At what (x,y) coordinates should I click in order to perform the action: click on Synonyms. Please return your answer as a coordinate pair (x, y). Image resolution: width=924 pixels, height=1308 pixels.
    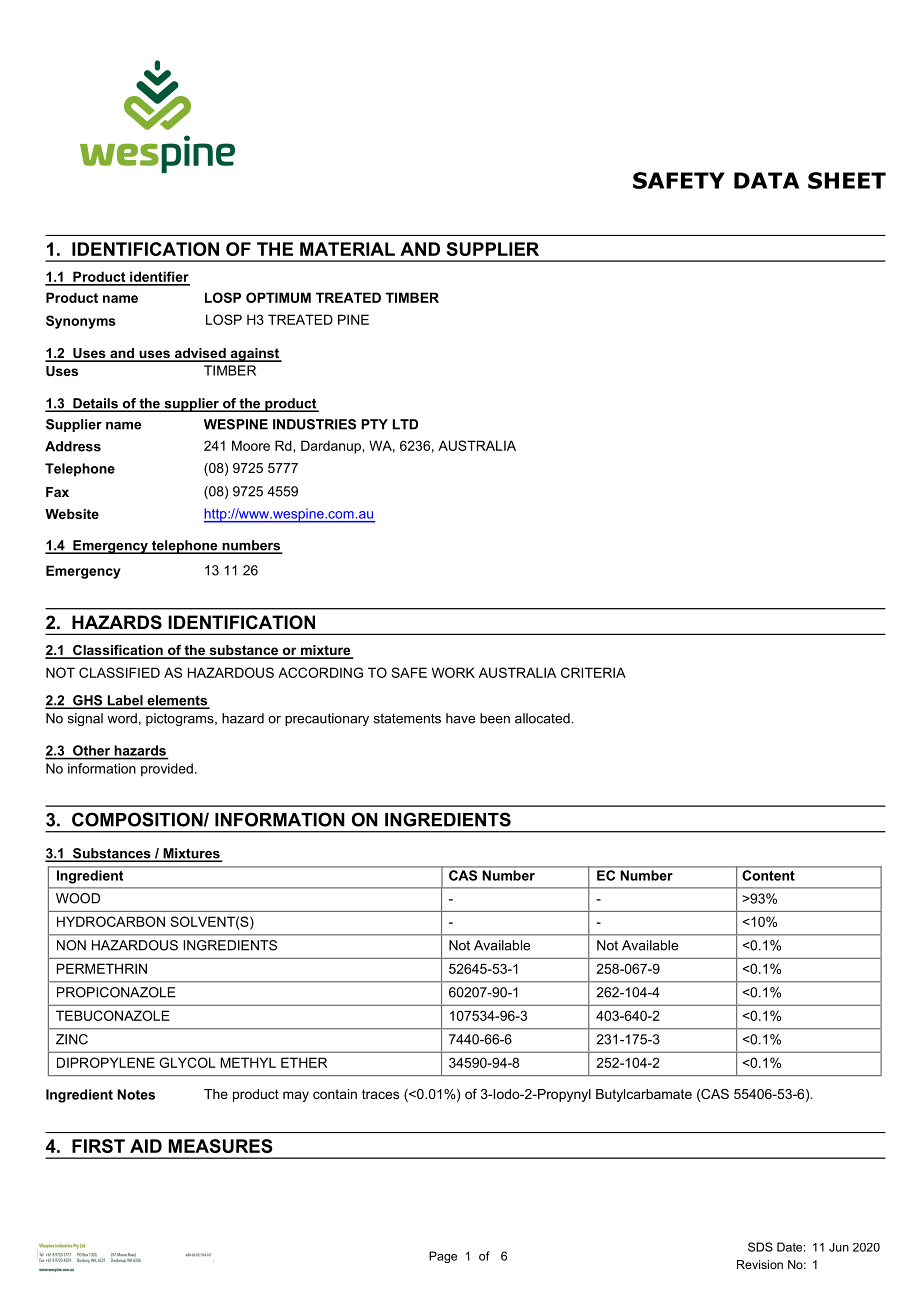
    Looking at the image, I should click on (81, 322).
